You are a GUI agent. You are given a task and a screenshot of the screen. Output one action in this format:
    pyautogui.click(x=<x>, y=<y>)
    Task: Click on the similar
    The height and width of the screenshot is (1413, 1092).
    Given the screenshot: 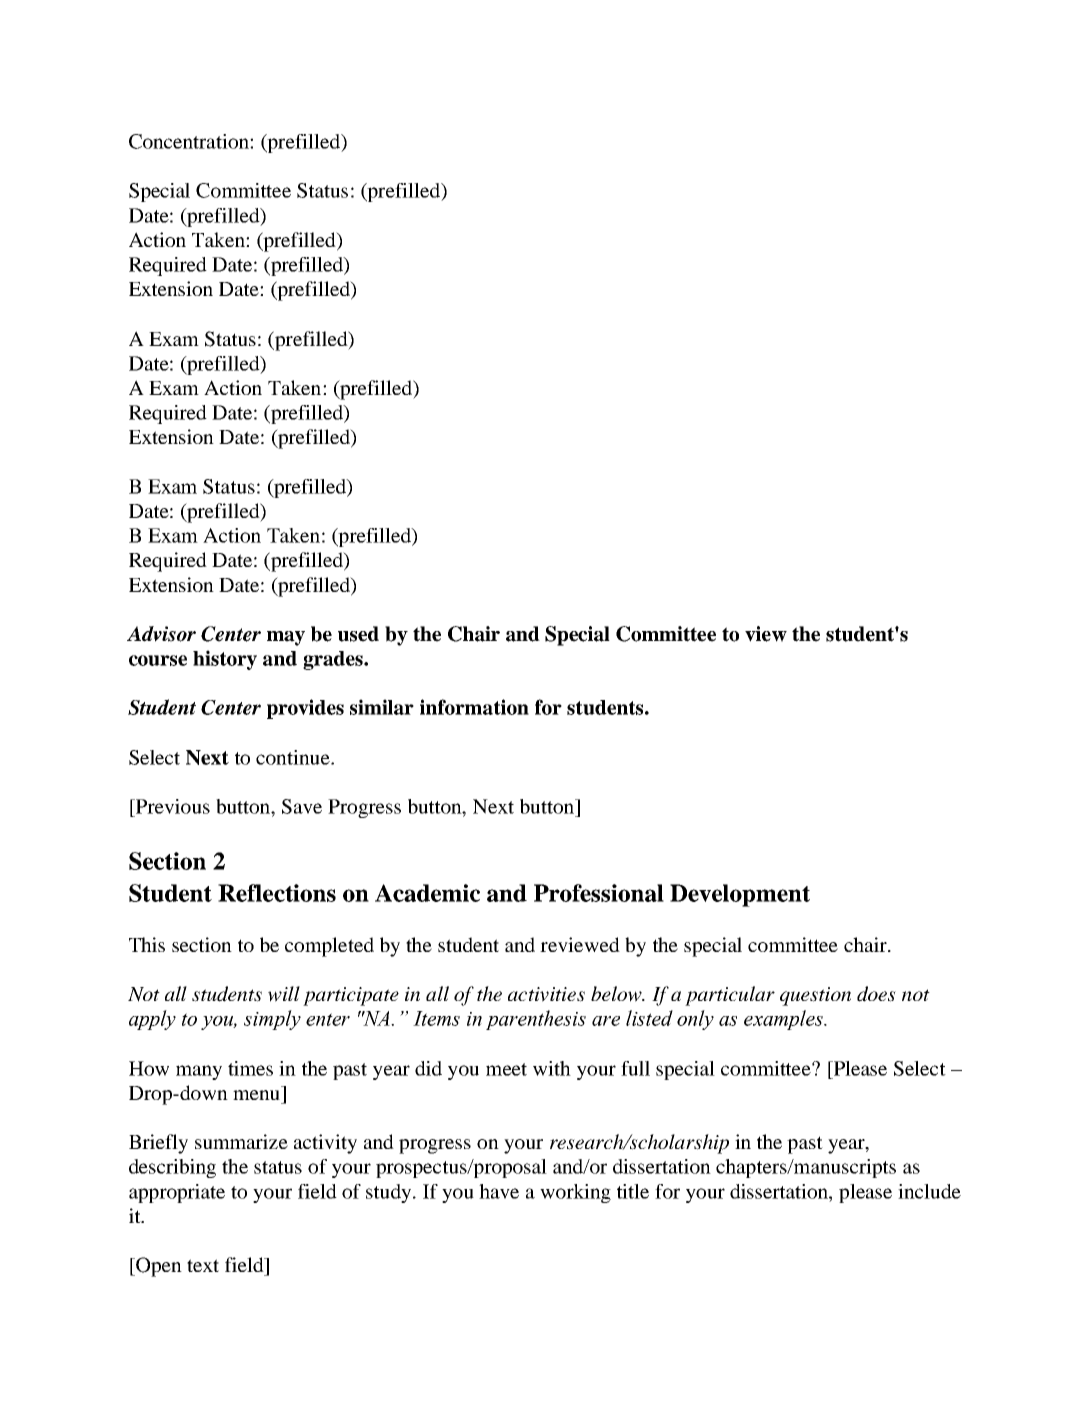 What is the action you would take?
    pyautogui.click(x=382, y=707)
